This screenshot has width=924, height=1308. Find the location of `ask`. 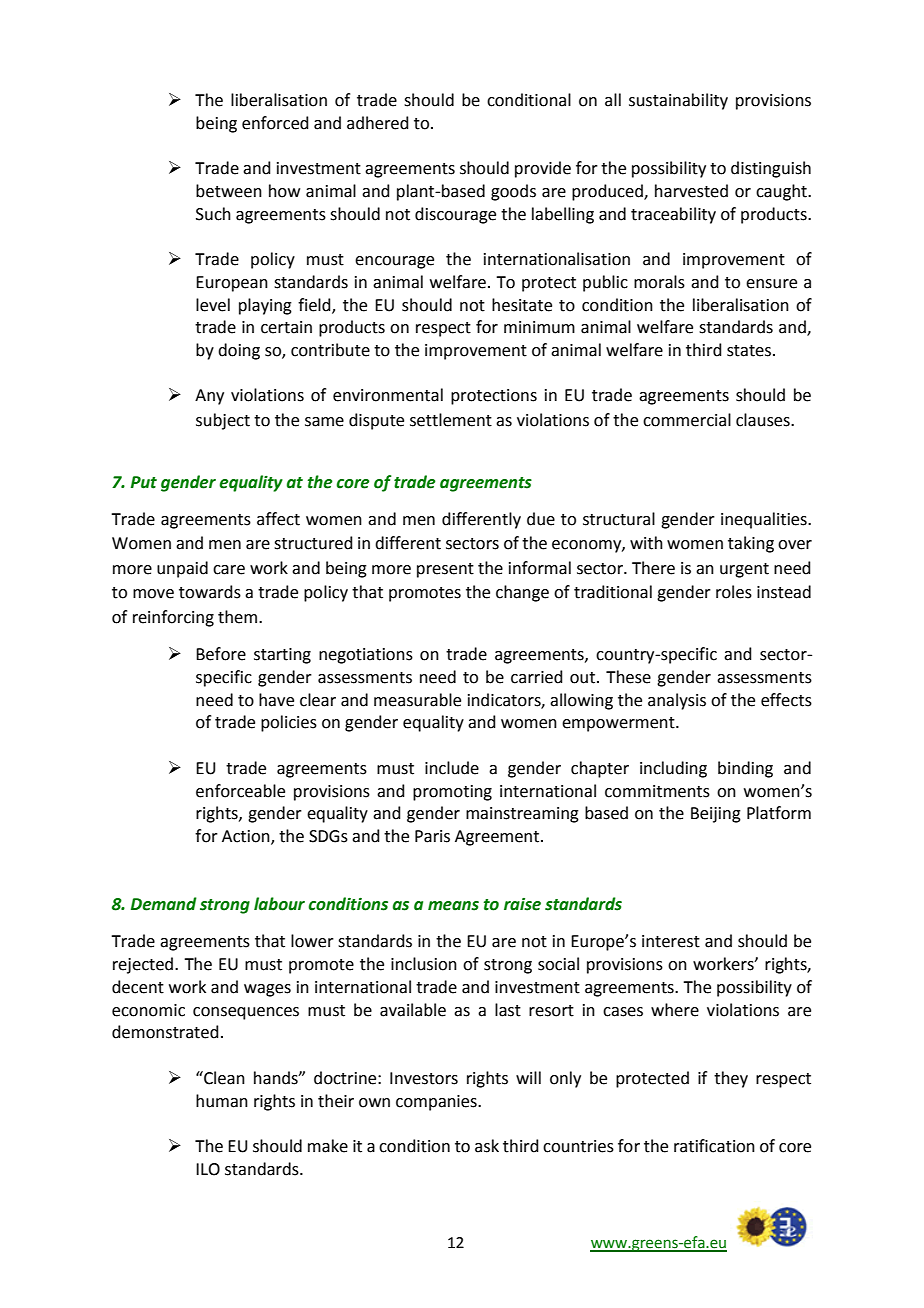

ask is located at coordinates (487, 1146).
